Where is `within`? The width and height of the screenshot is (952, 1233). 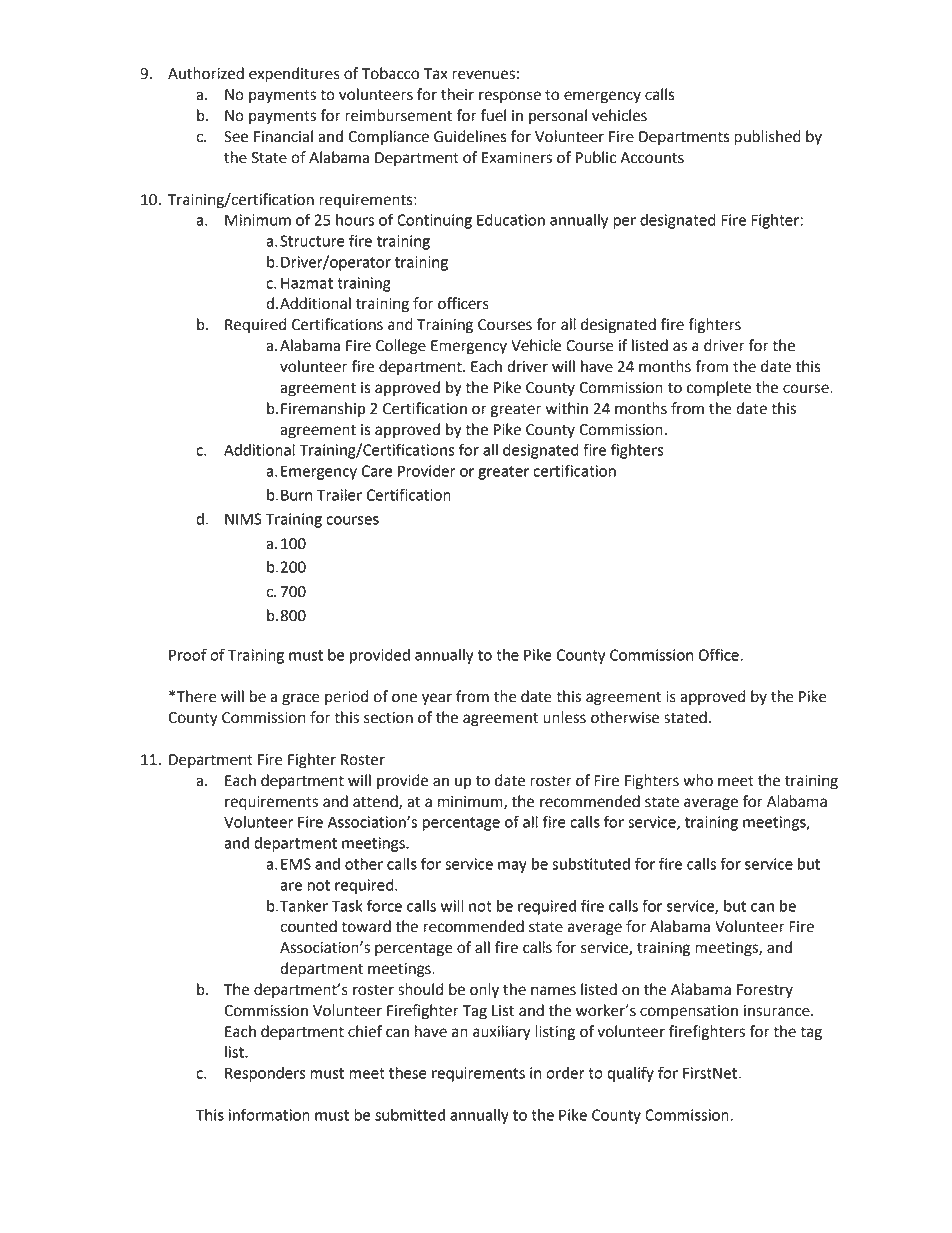 within is located at coordinates (567, 408).
